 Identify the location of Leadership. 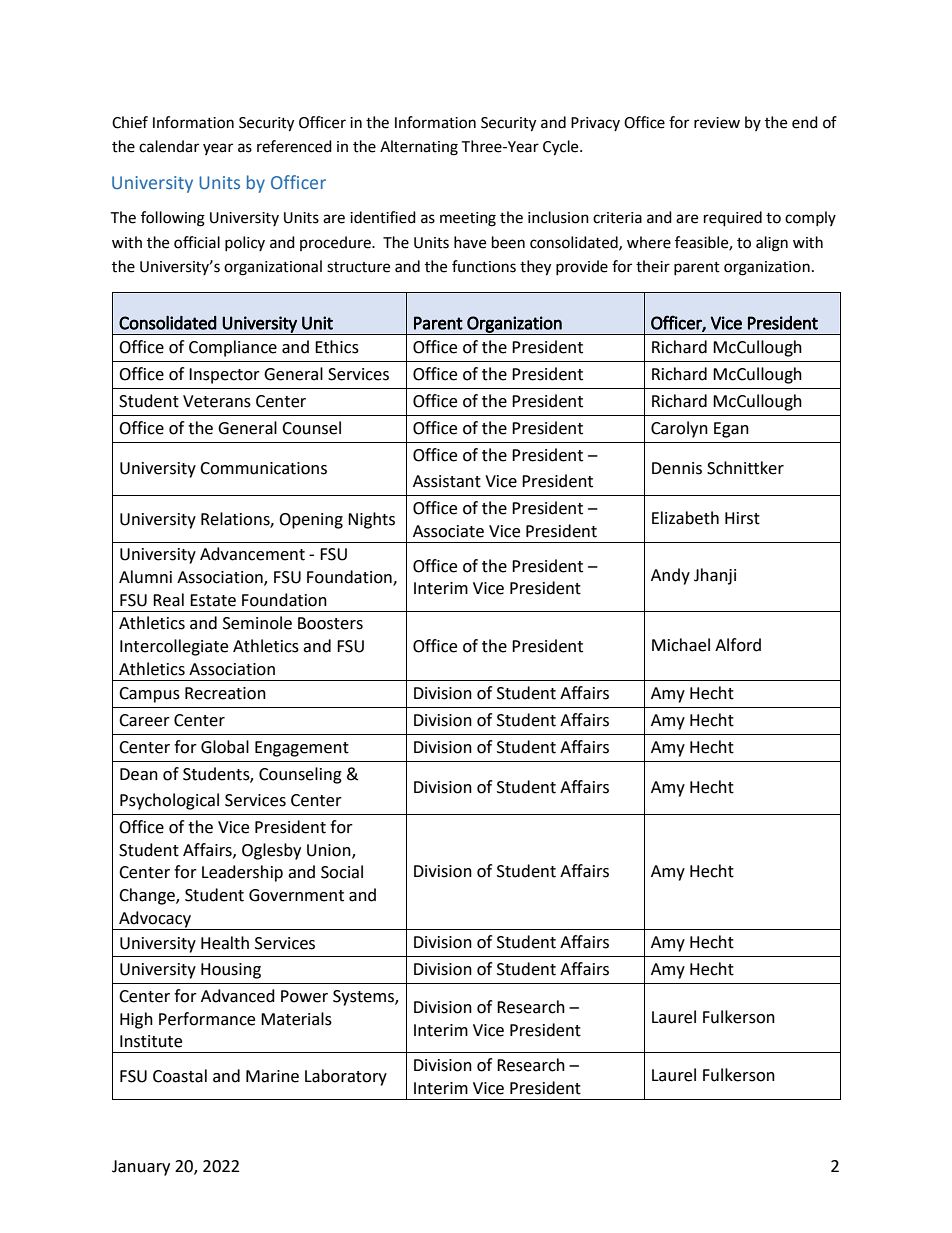
(242, 873).
